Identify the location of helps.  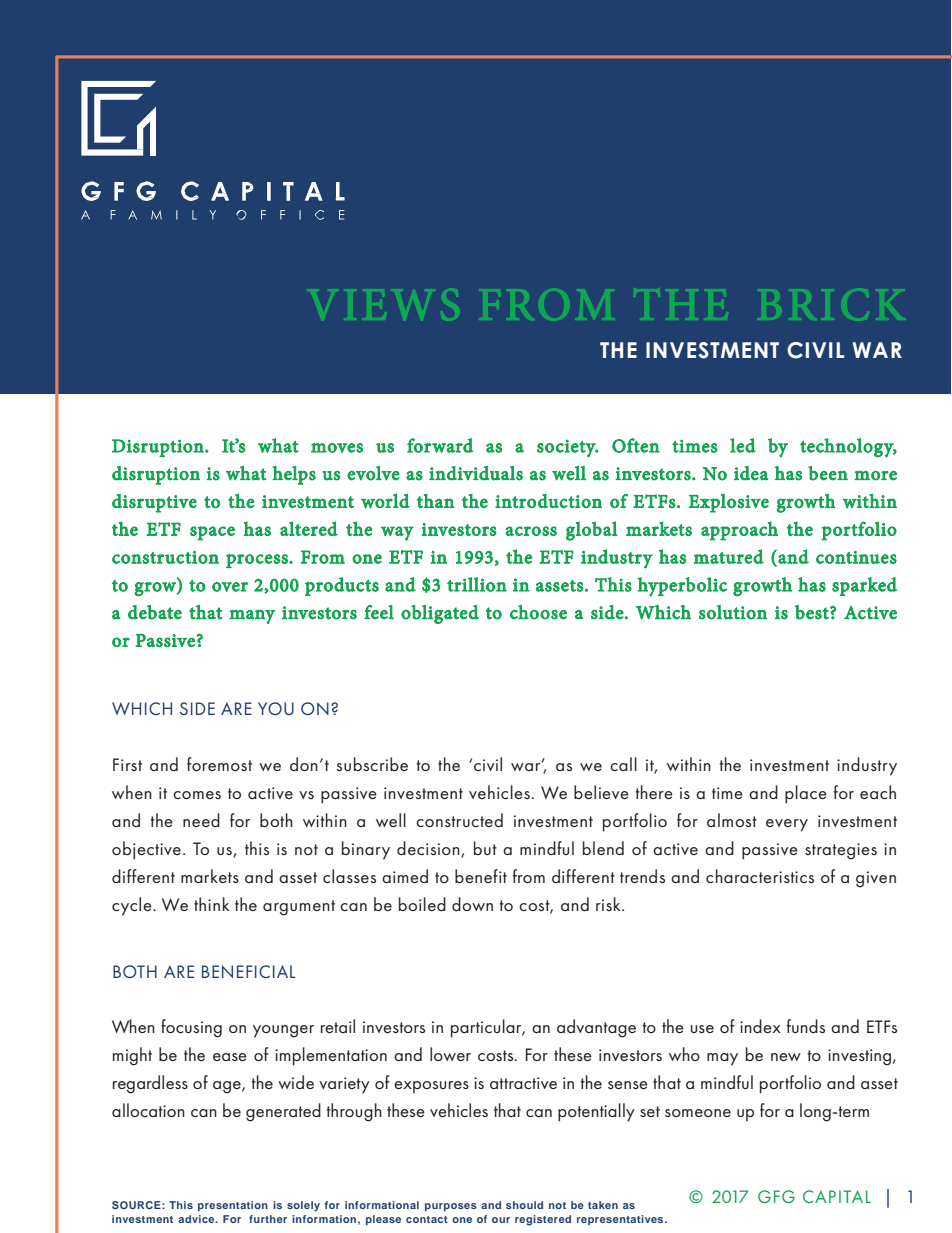
(294, 475).
